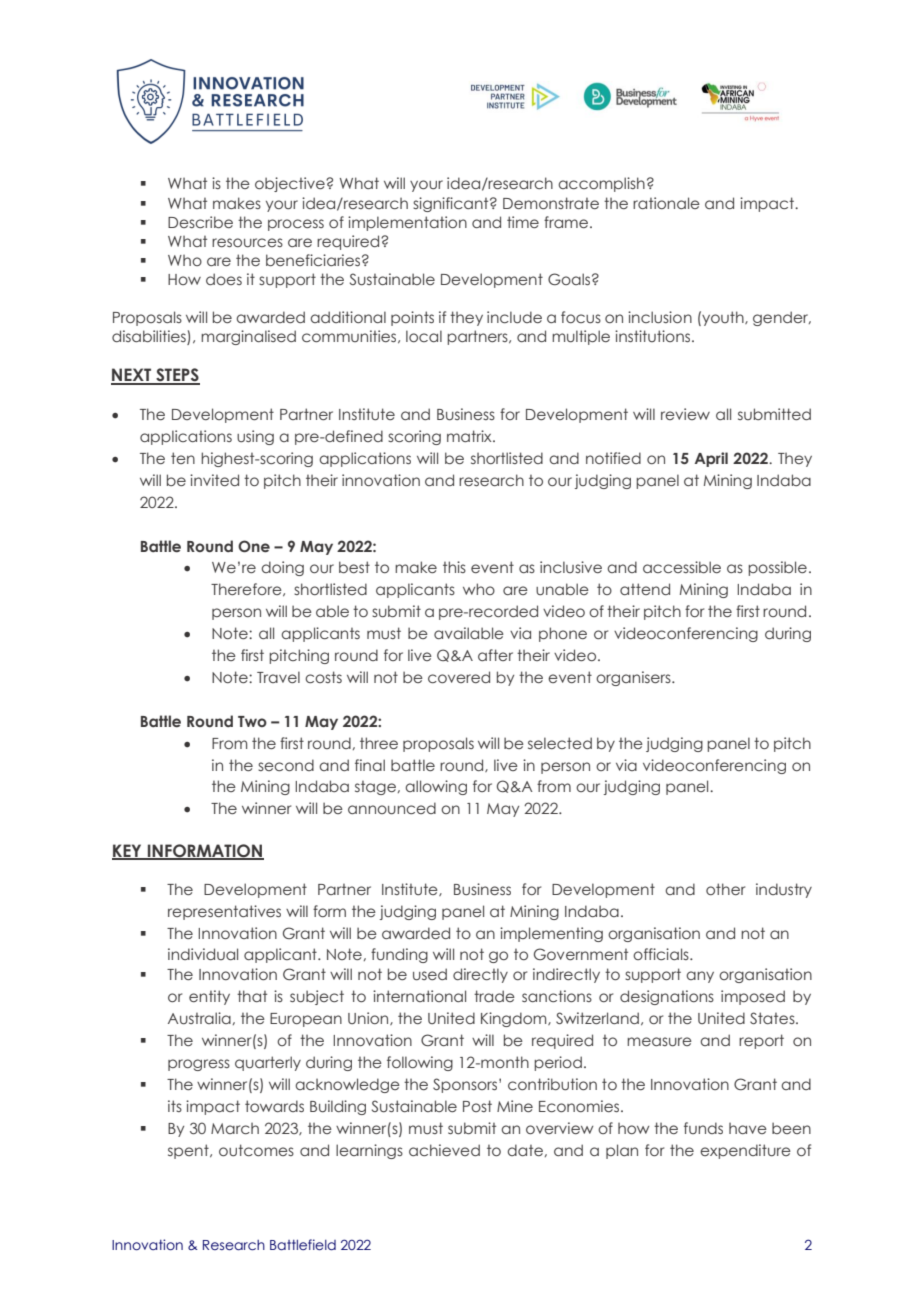 The height and width of the screenshot is (1308, 924). What do you see at coordinates (666, 203) in the screenshot?
I see `rationale` at bounding box center [666, 203].
